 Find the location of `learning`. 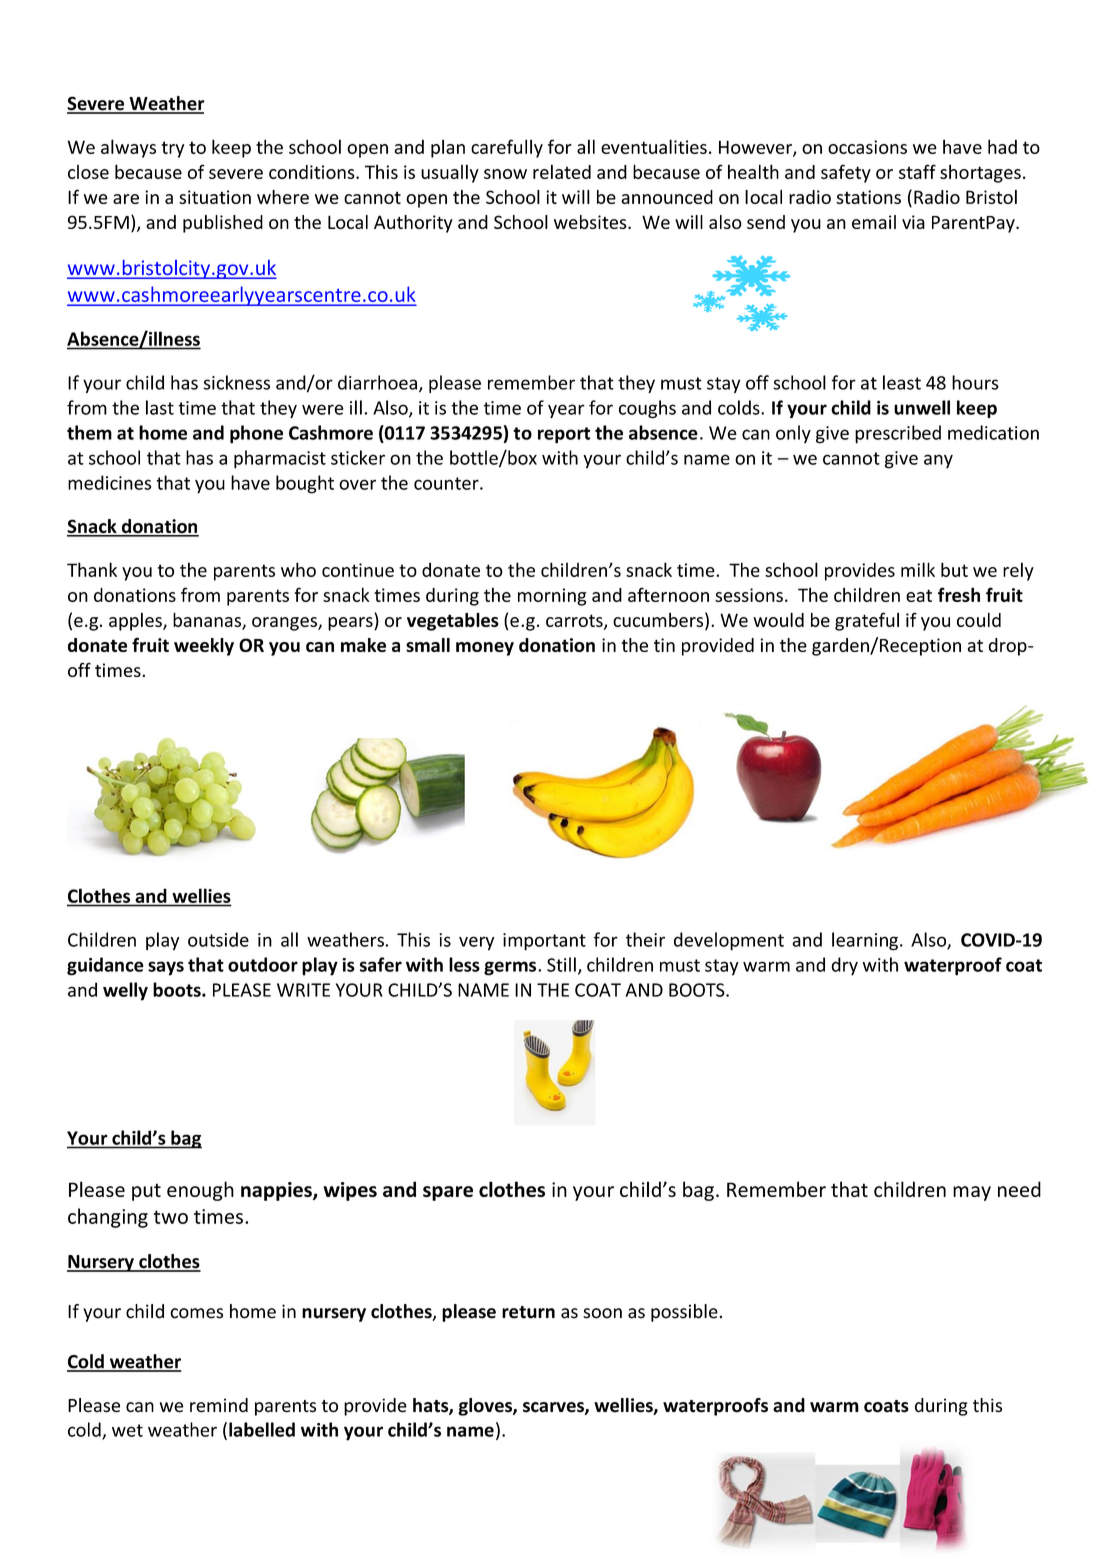

learning is located at coordinates (865, 941).
